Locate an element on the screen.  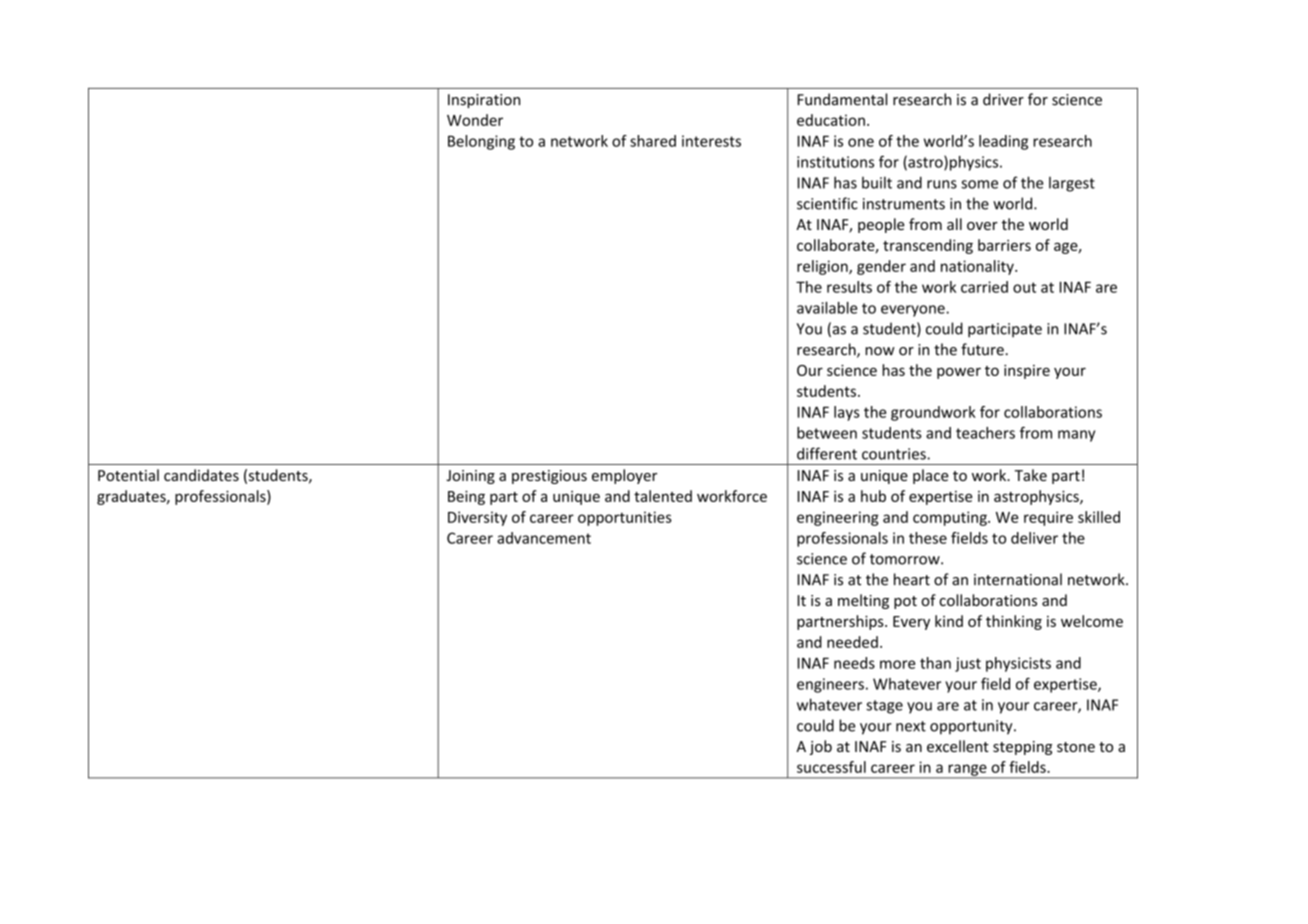
Wonder is located at coordinates (475, 120).
